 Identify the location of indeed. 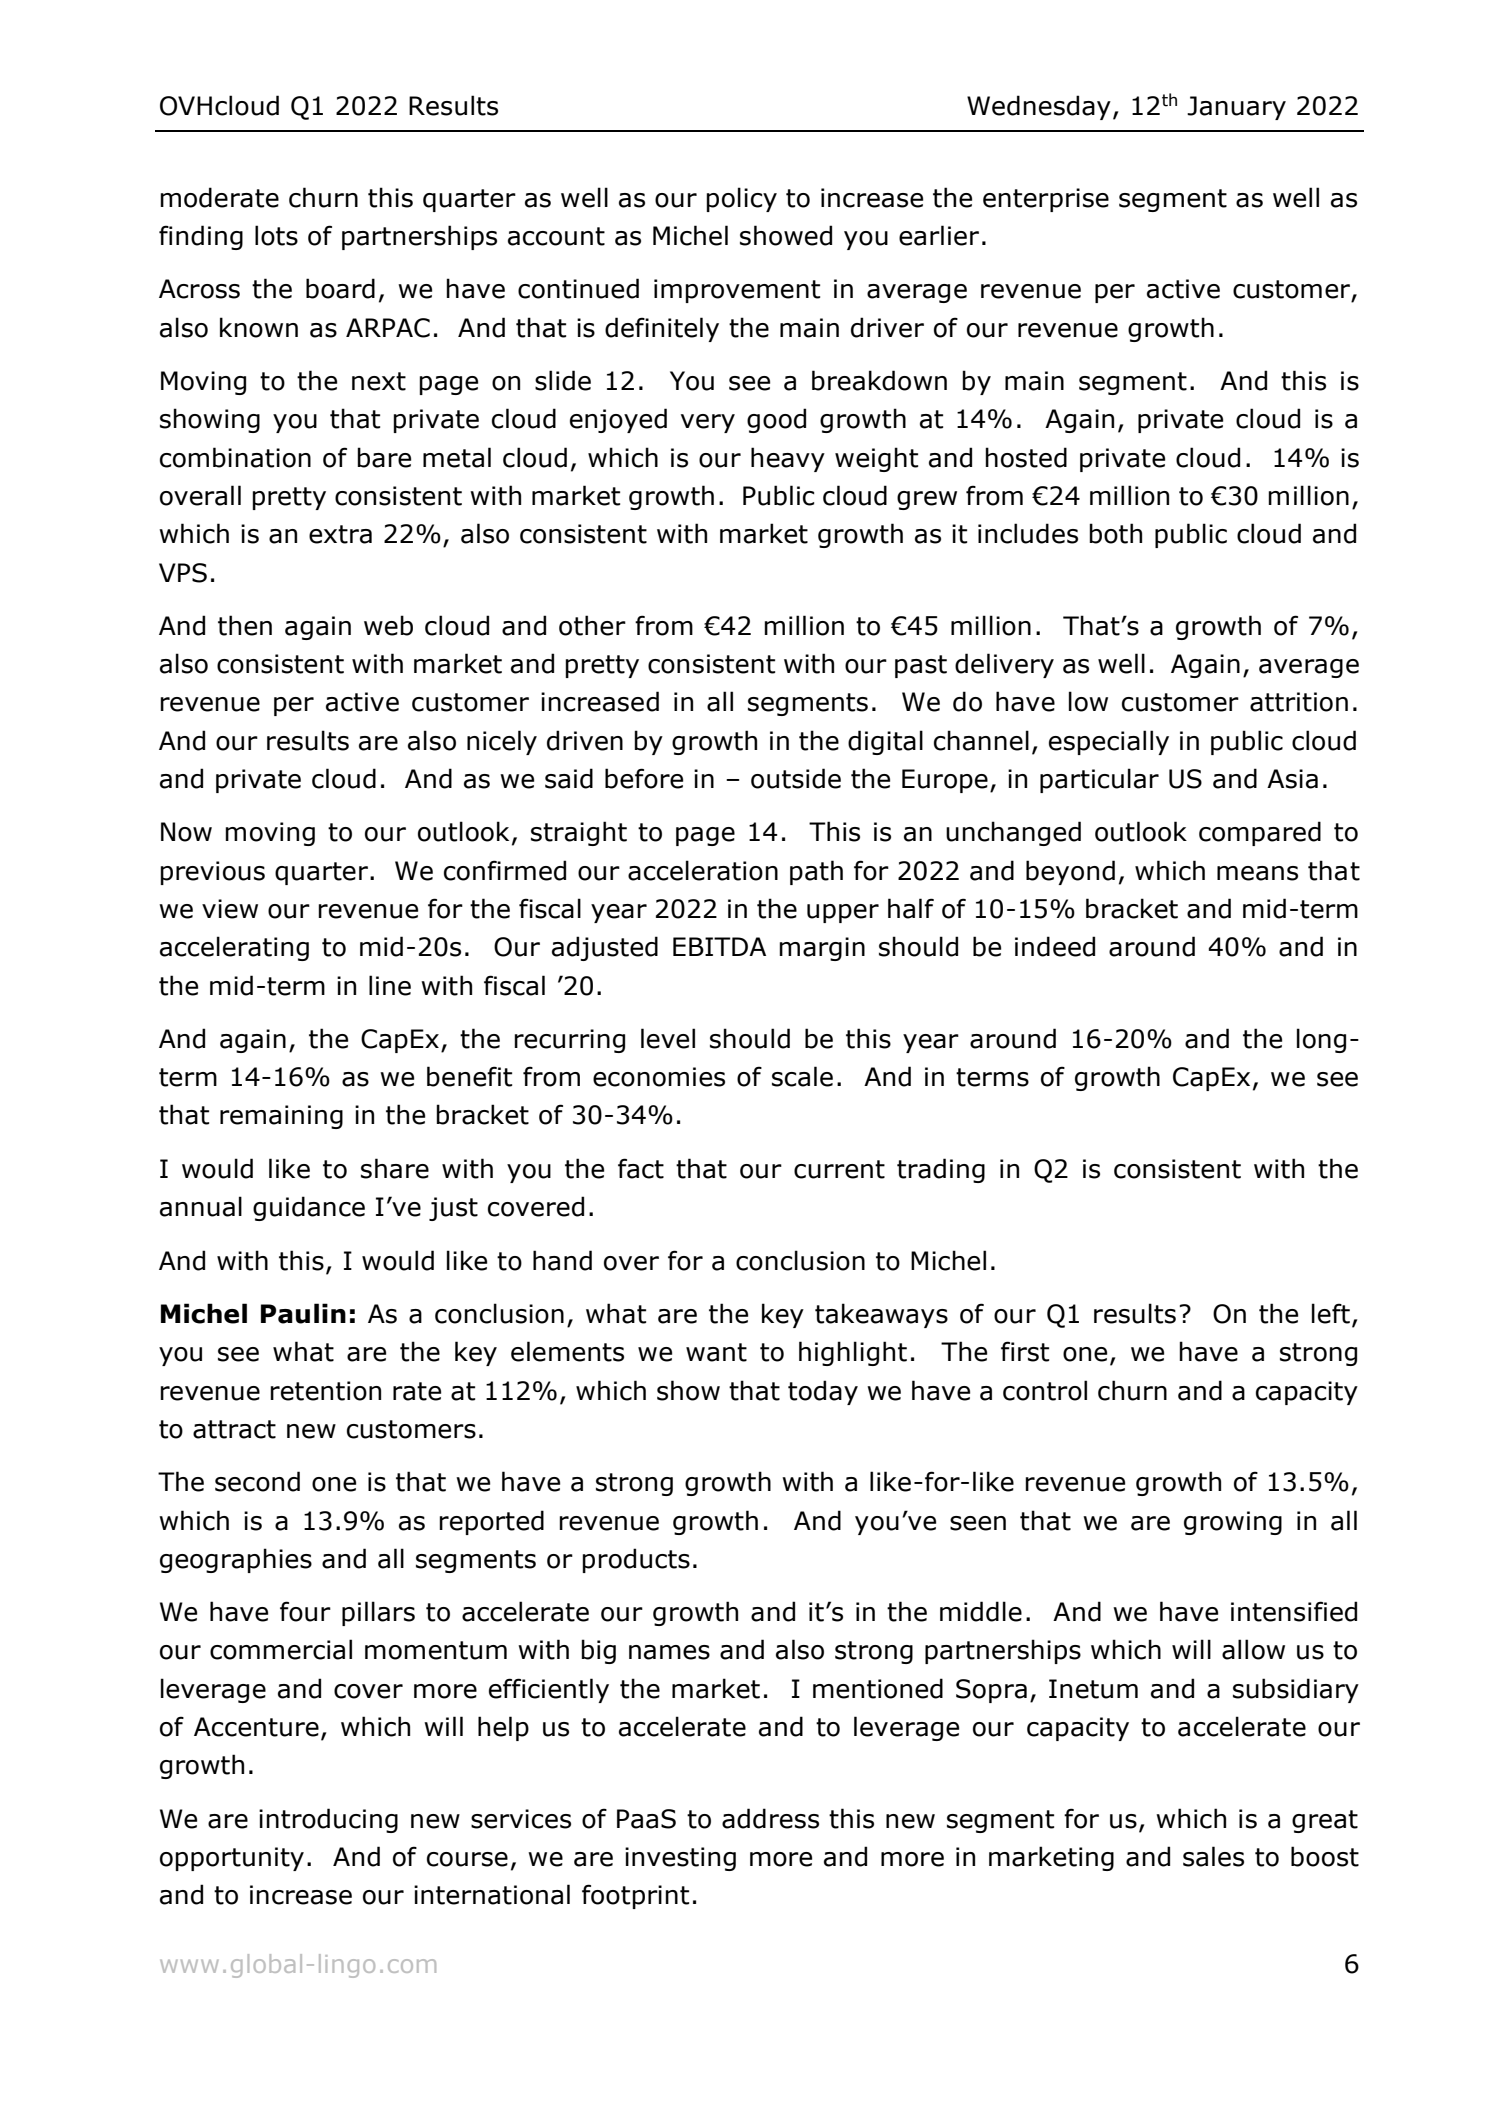
(1055, 946).
